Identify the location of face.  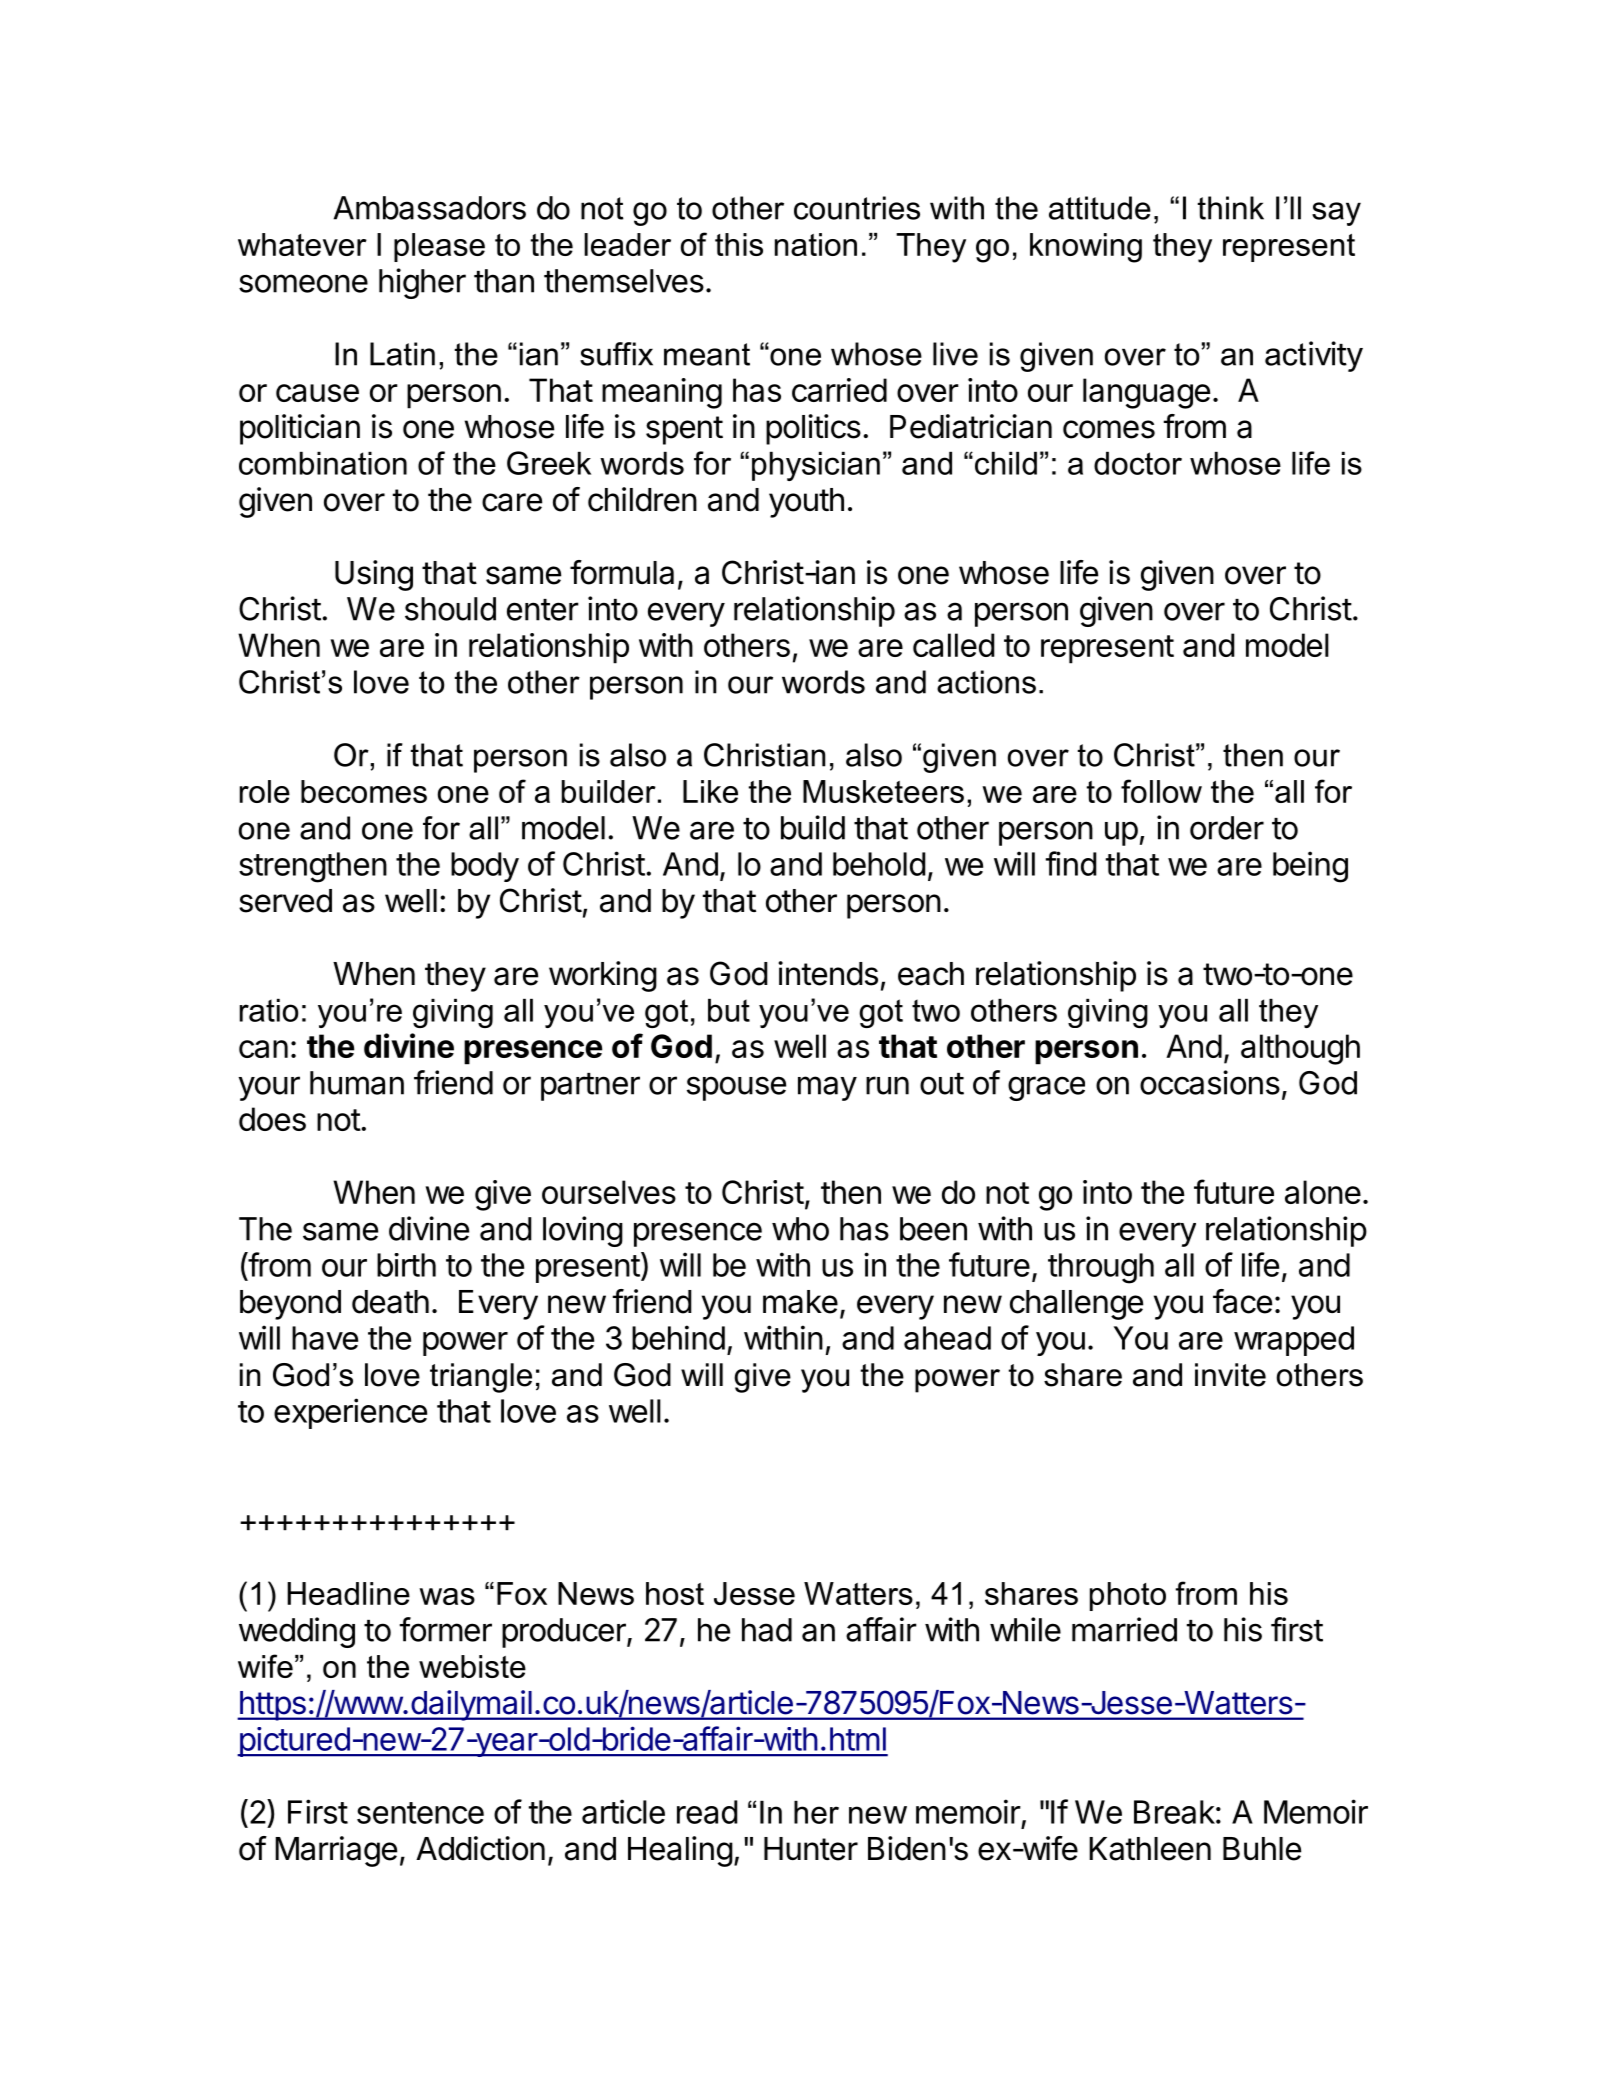
(1242, 1301).
